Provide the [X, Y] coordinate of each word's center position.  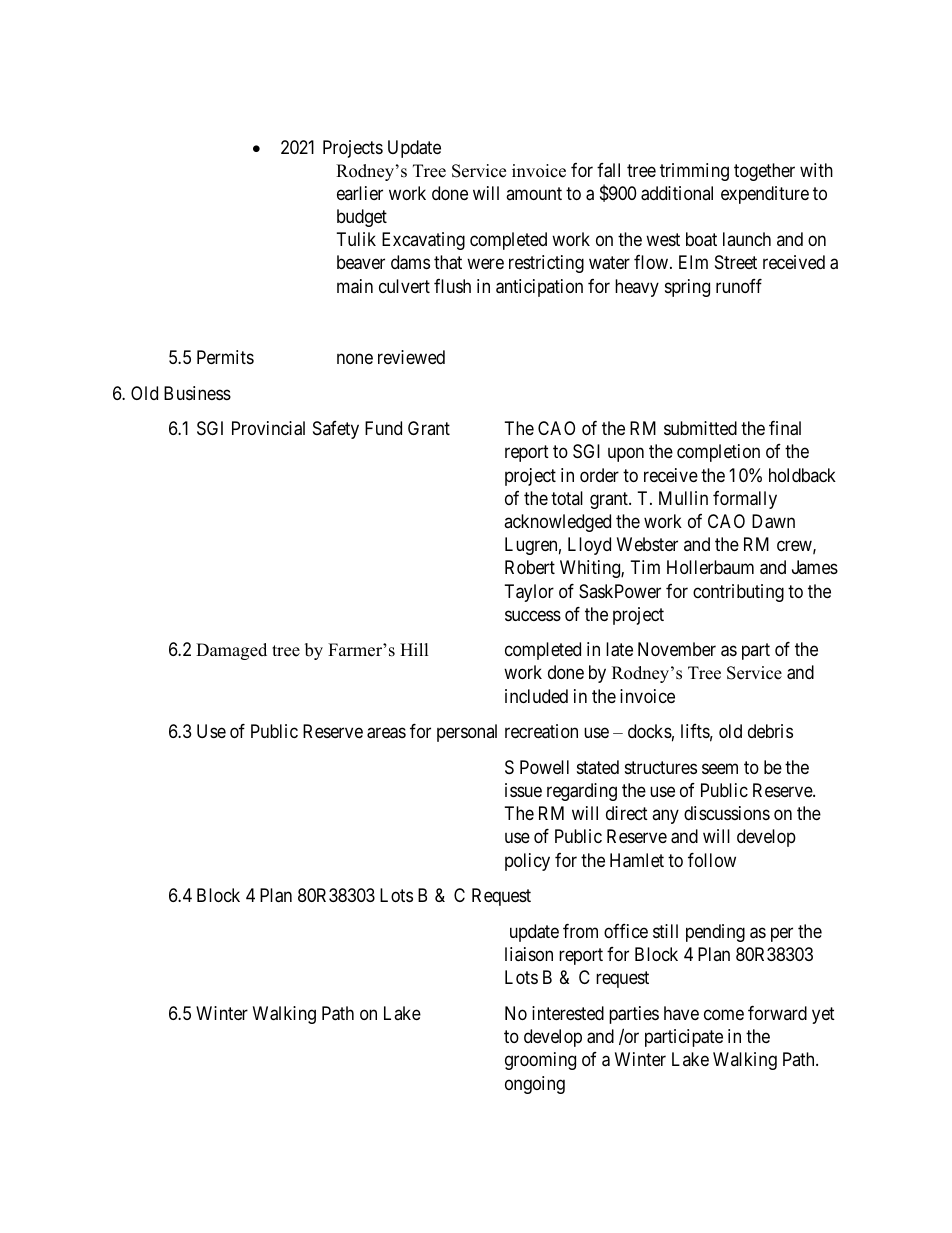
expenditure [765, 195]
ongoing [535, 1085]
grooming [540, 1061]
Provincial [268, 428]
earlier [360, 193]
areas [386, 733]
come [724, 1014]
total [567, 498]
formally [745, 500]
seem [720, 768]
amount [534, 193]
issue [523, 790]
